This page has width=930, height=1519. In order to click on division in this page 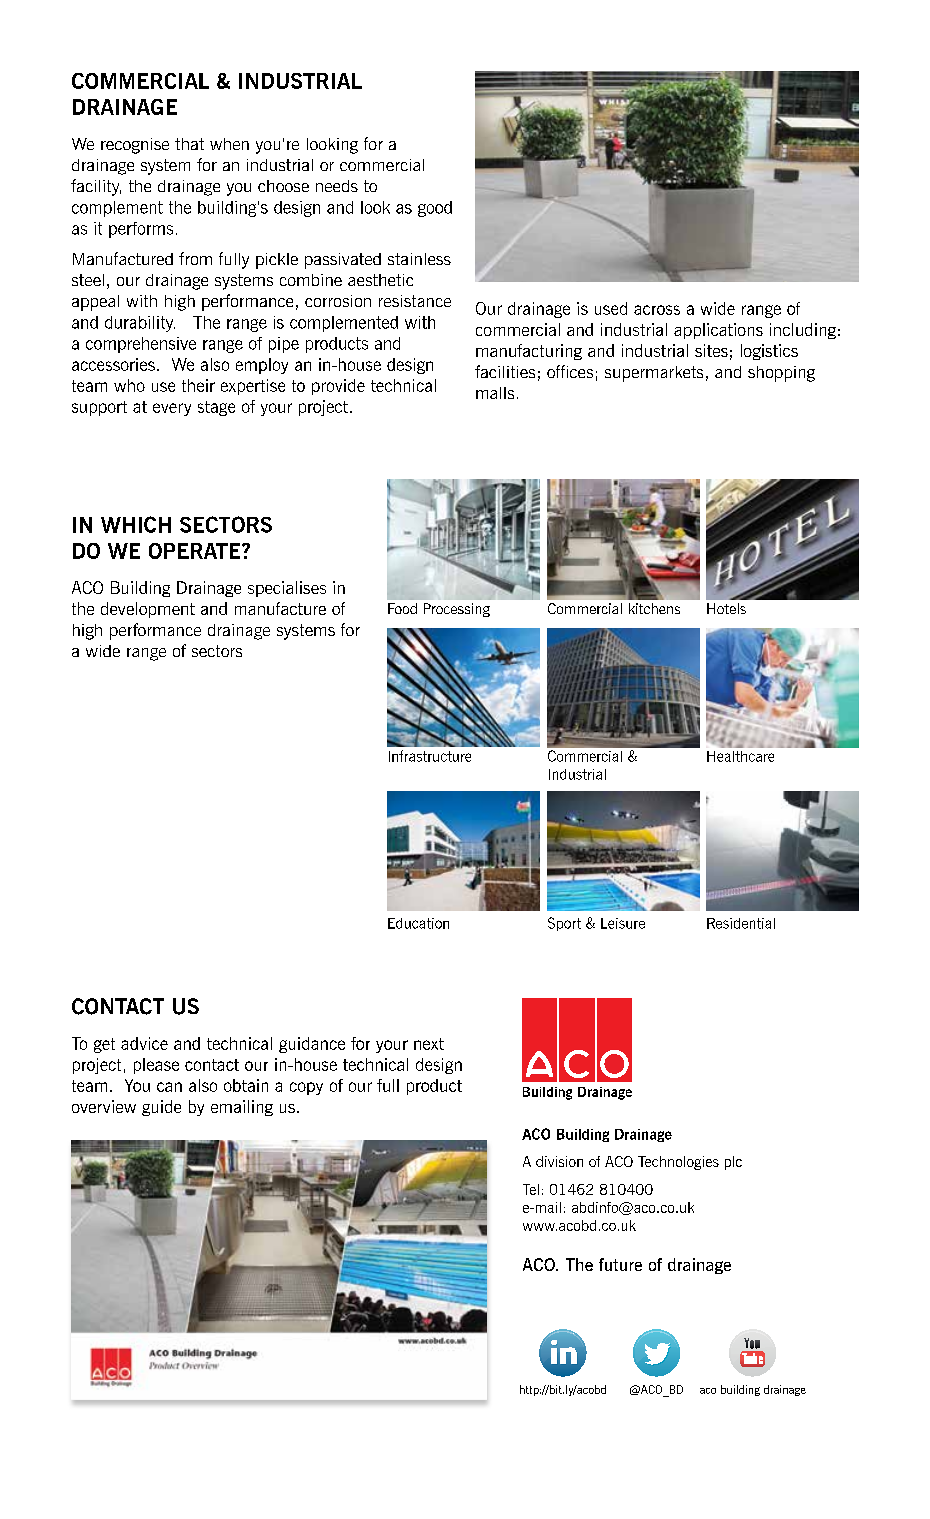, I will do `click(559, 1161)`.
